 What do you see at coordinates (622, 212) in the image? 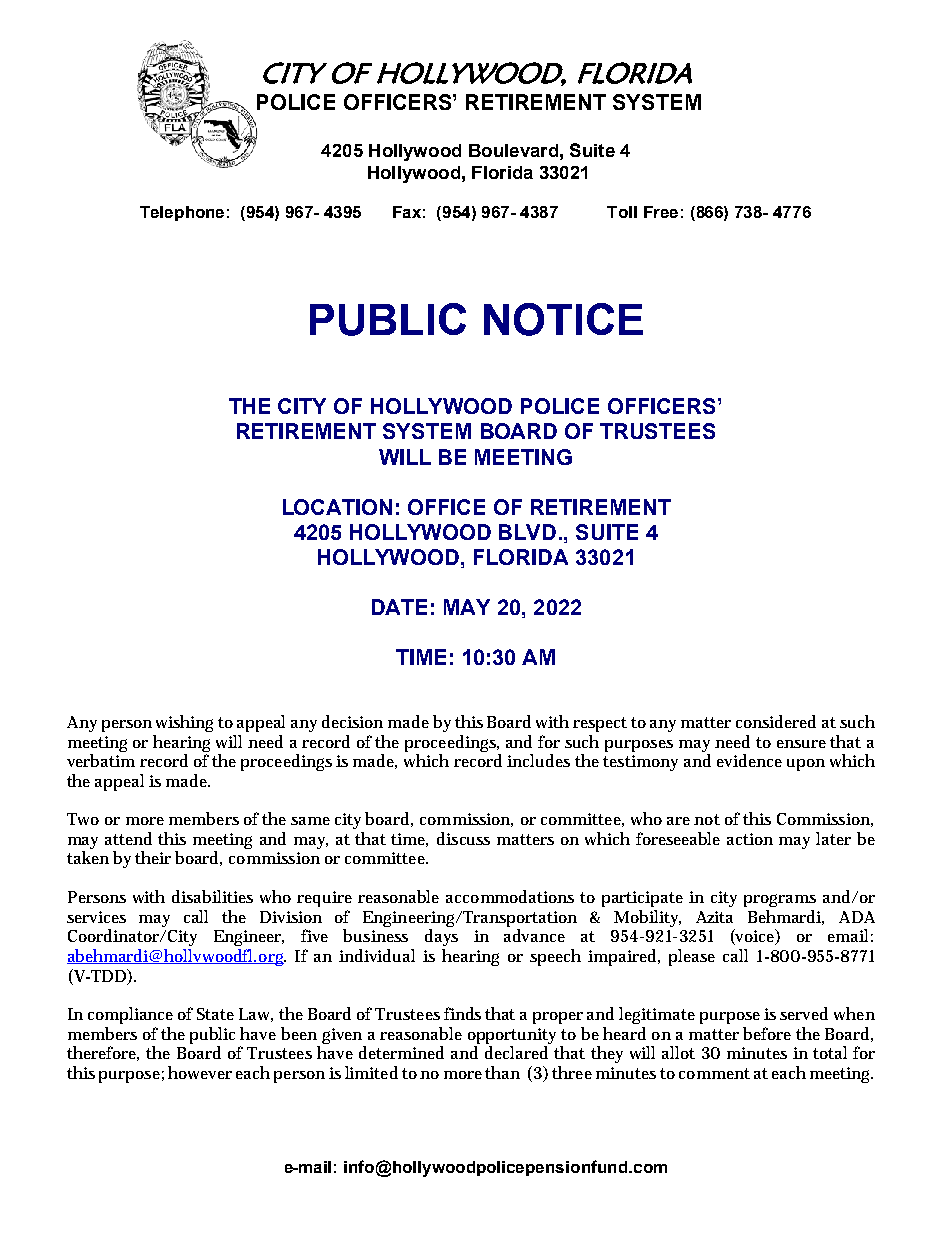
I see `Toll` at bounding box center [622, 212].
